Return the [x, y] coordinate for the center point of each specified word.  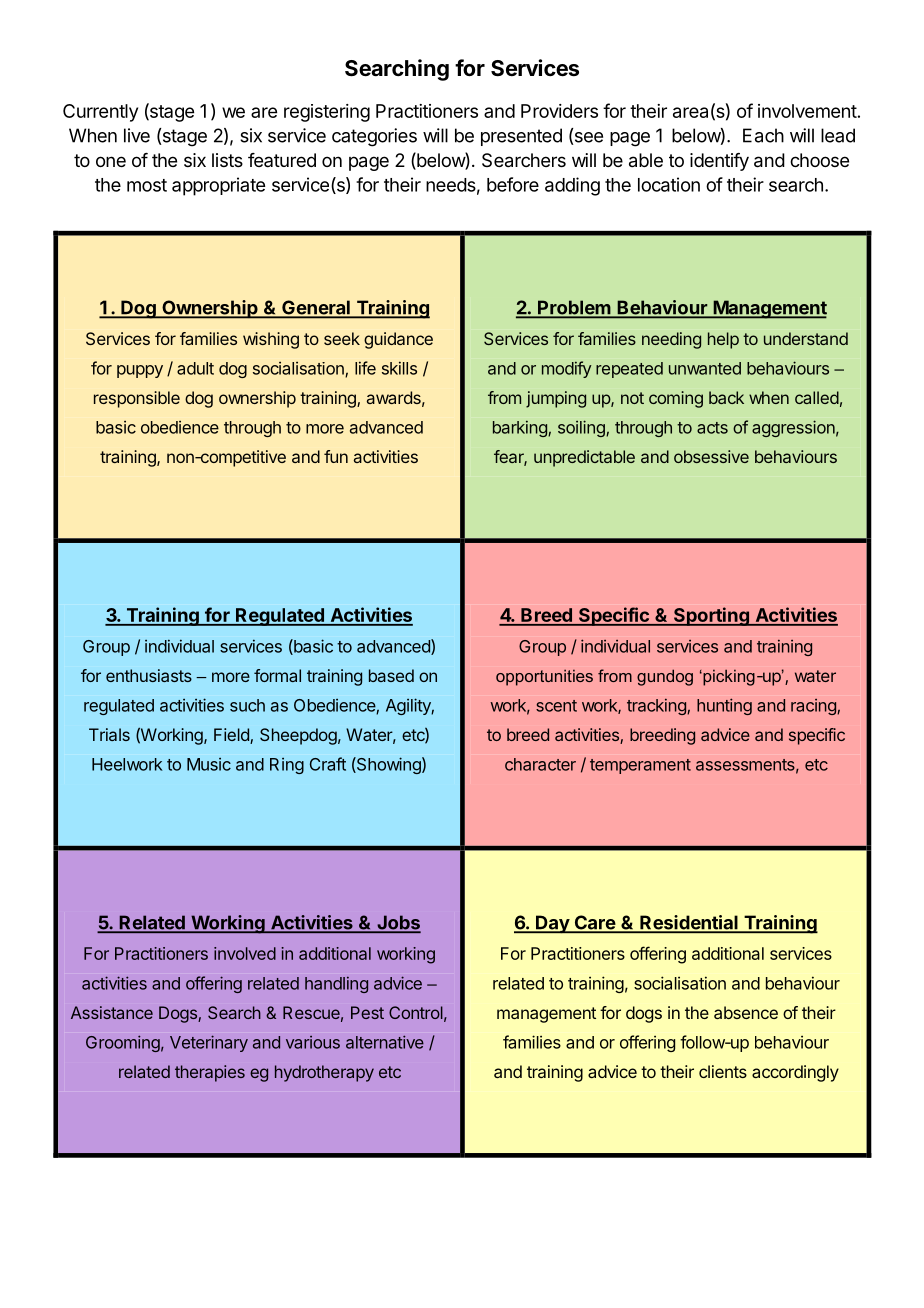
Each [763, 135]
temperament [640, 766]
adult [195, 368]
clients [723, 1071]
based [391, 675]
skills [399, 368]
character [540, 764]
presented [521, 137]
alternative [385, 1042]
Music [209, 764]
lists [227, 160]
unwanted [705, 368]
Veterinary [209, 1043]
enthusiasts [149, 675]
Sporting [711, 616]
